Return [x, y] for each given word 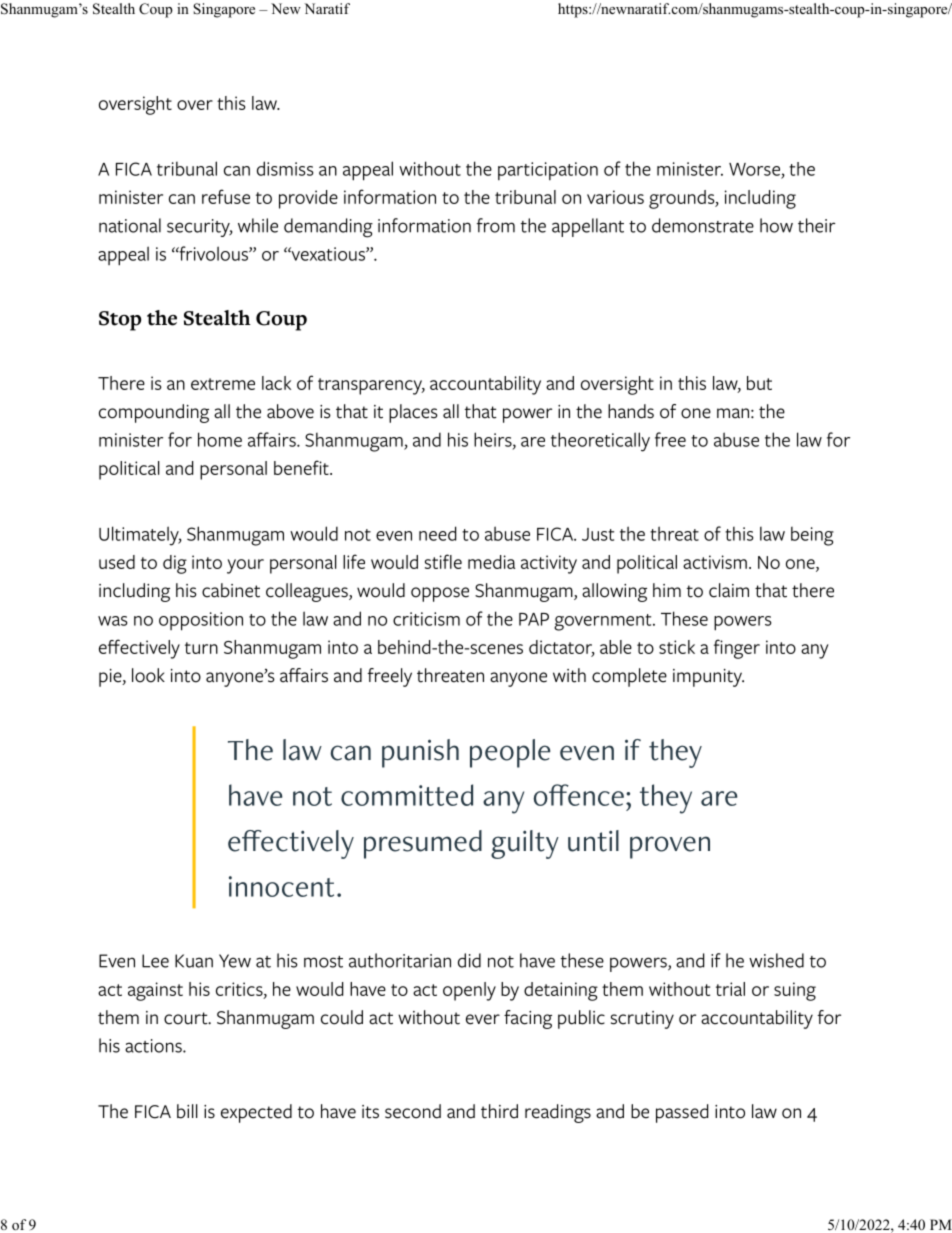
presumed [423, 844]
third [499, 1111]
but [759, 383]
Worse [754, 169]
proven [670, 847]
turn [201, 648]
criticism [426, 619]
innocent [281, 886]
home [220, 439]
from [496, 225]
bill [187, 1111]
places [413, 413]
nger [742, 651]
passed [682, 1113]
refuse [226, 196]
